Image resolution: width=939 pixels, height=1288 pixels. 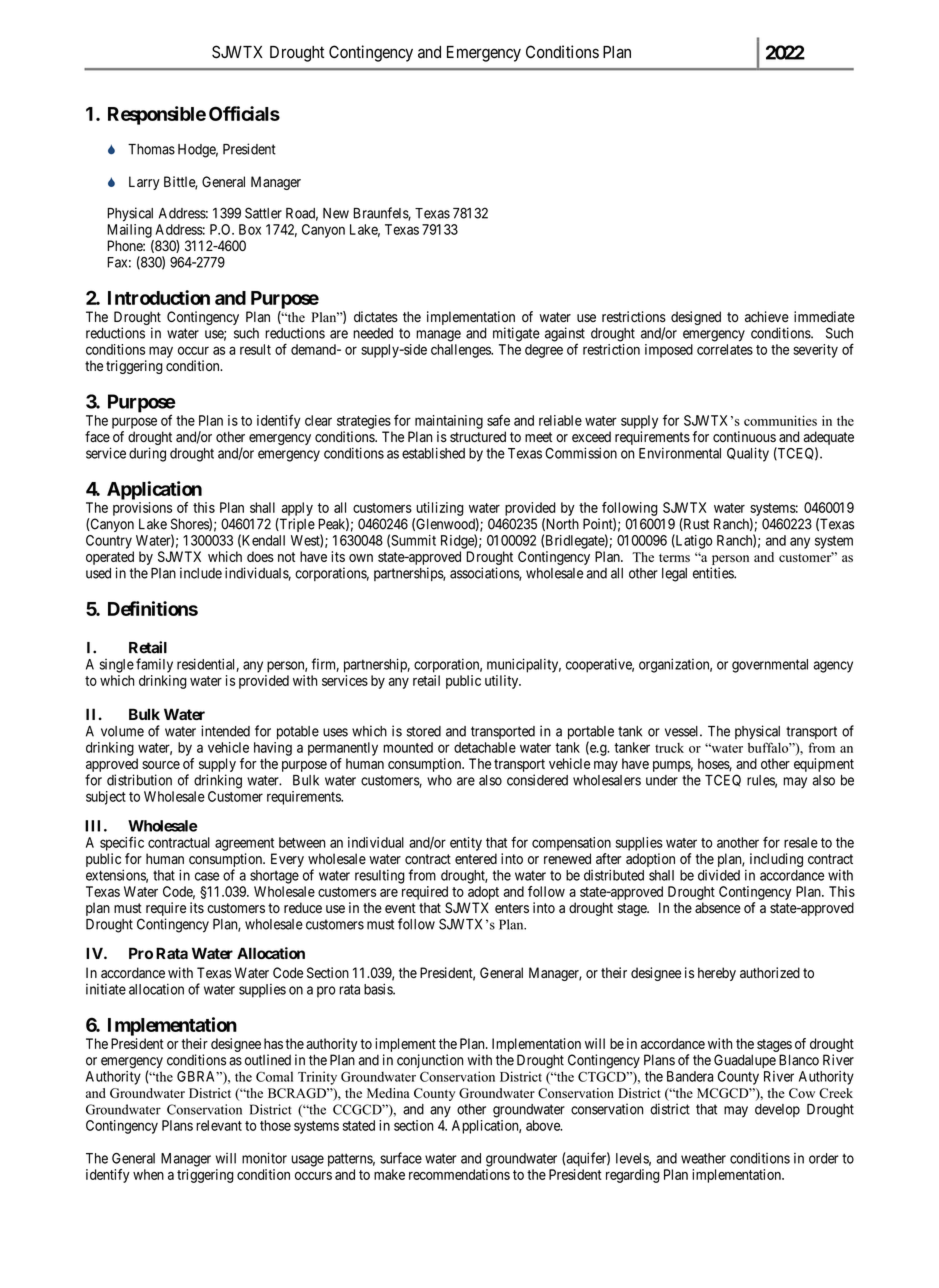 What do you see at coordinates (376, 317) in the screenshot?
I see `dictates` at bounding box center [376, 317].
